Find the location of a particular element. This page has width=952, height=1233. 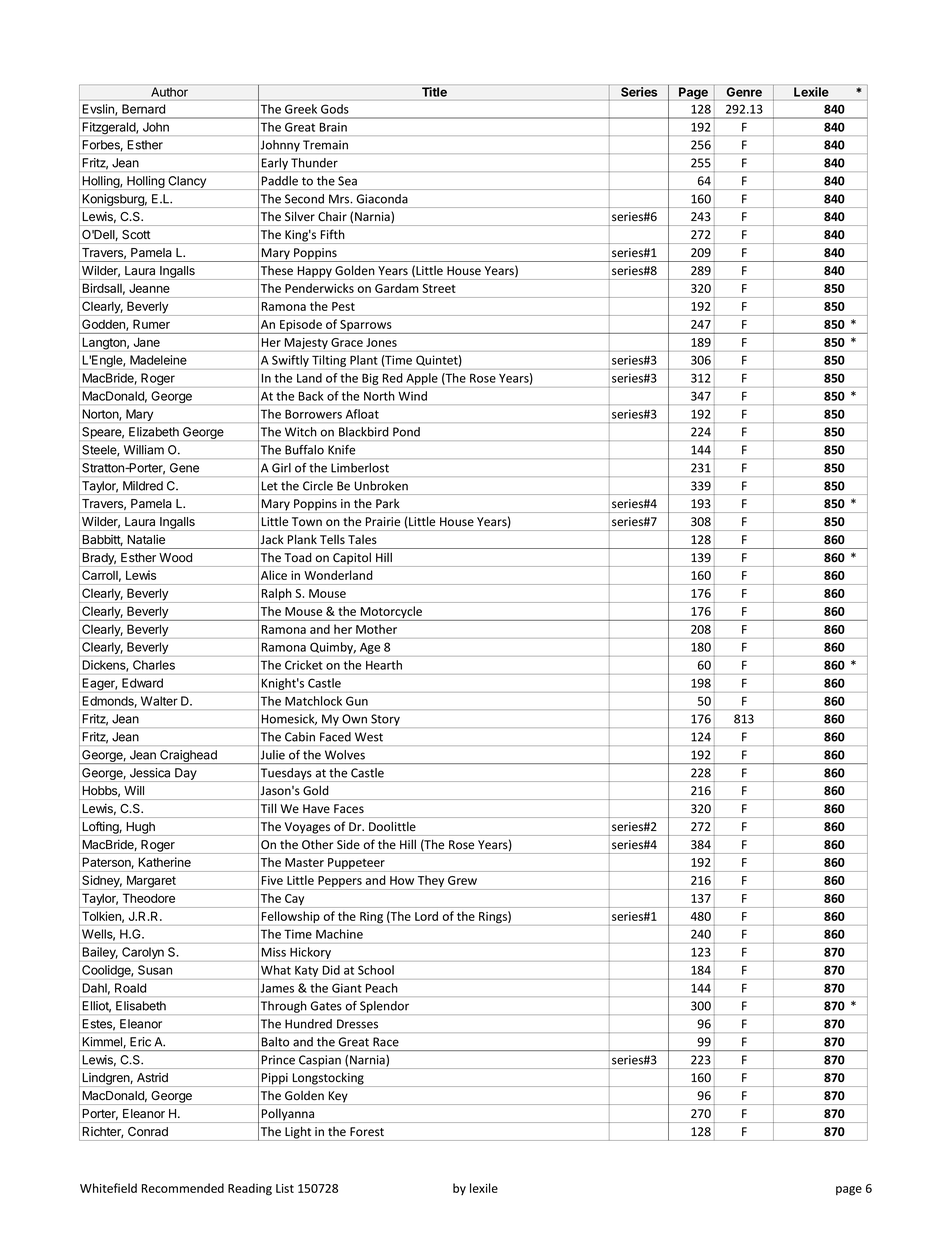

Hearth is located at coordinates (384, 665).
